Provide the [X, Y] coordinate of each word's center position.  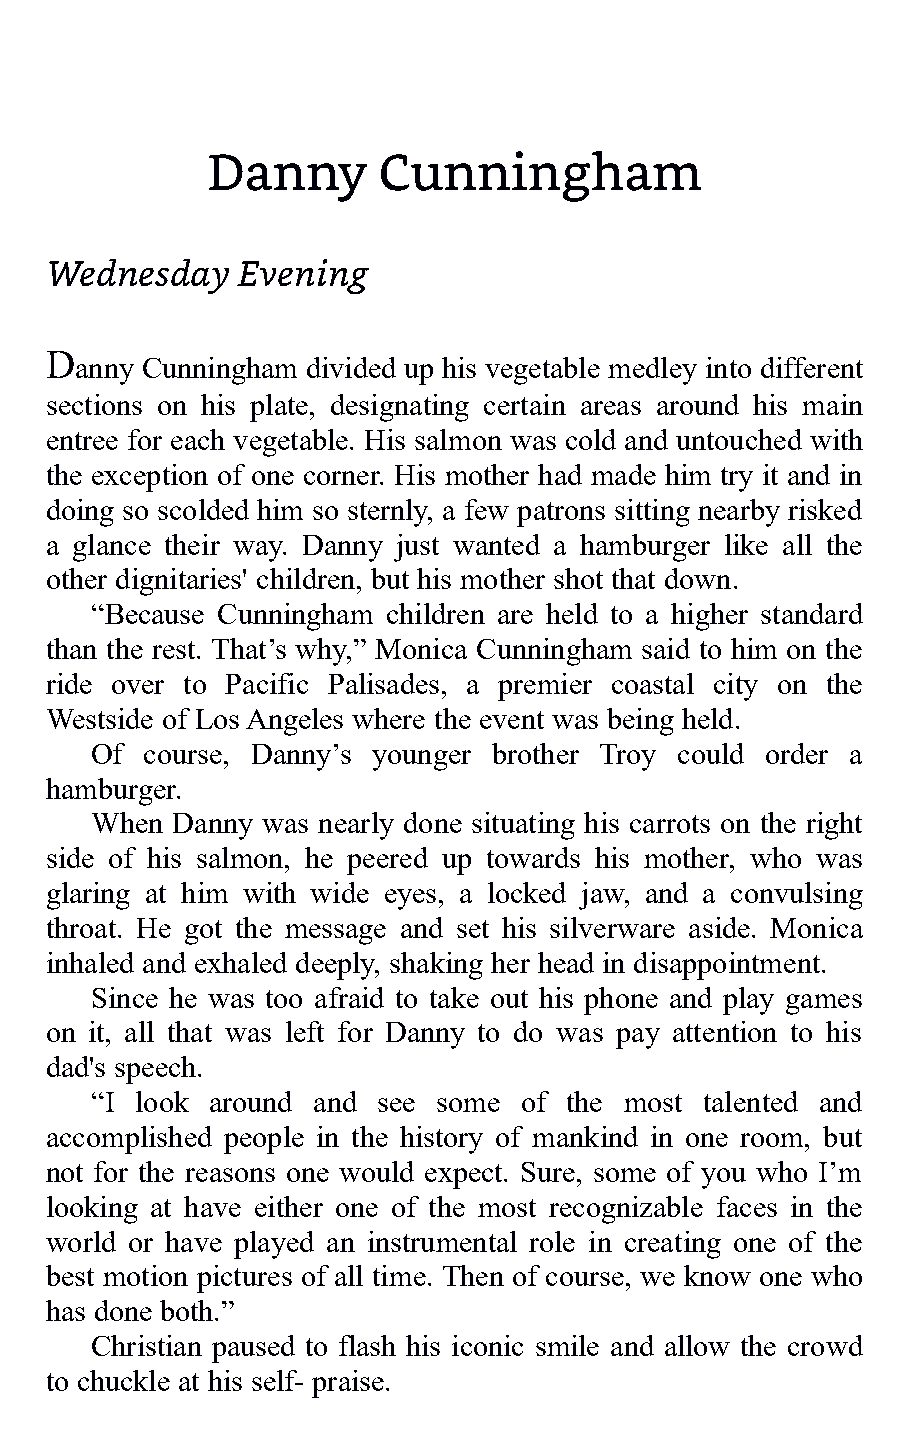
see [396, 1105]
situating [523, 826]
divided [351, 367]
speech [157, 1070]
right [834, 826]
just [416, 548]
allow [697, 1345]
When [127, 822]
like [746, 544]
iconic [487, 1345]
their [192, 544]
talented [751, 1101]
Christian [147, 1345]
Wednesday [139, 276]
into [728, 367]
